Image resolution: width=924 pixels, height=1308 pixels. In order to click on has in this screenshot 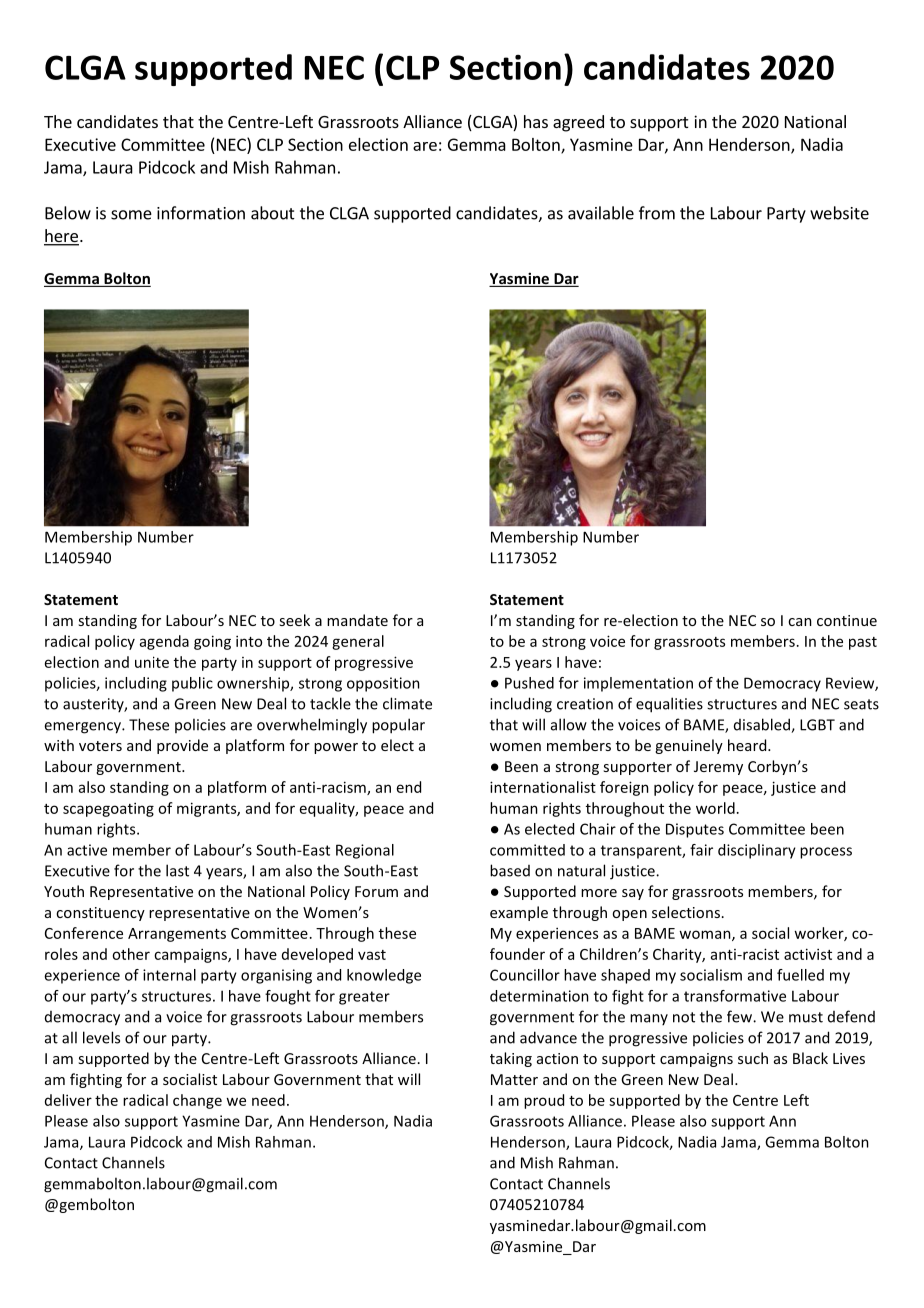, I will do `click(536, 121)`.
